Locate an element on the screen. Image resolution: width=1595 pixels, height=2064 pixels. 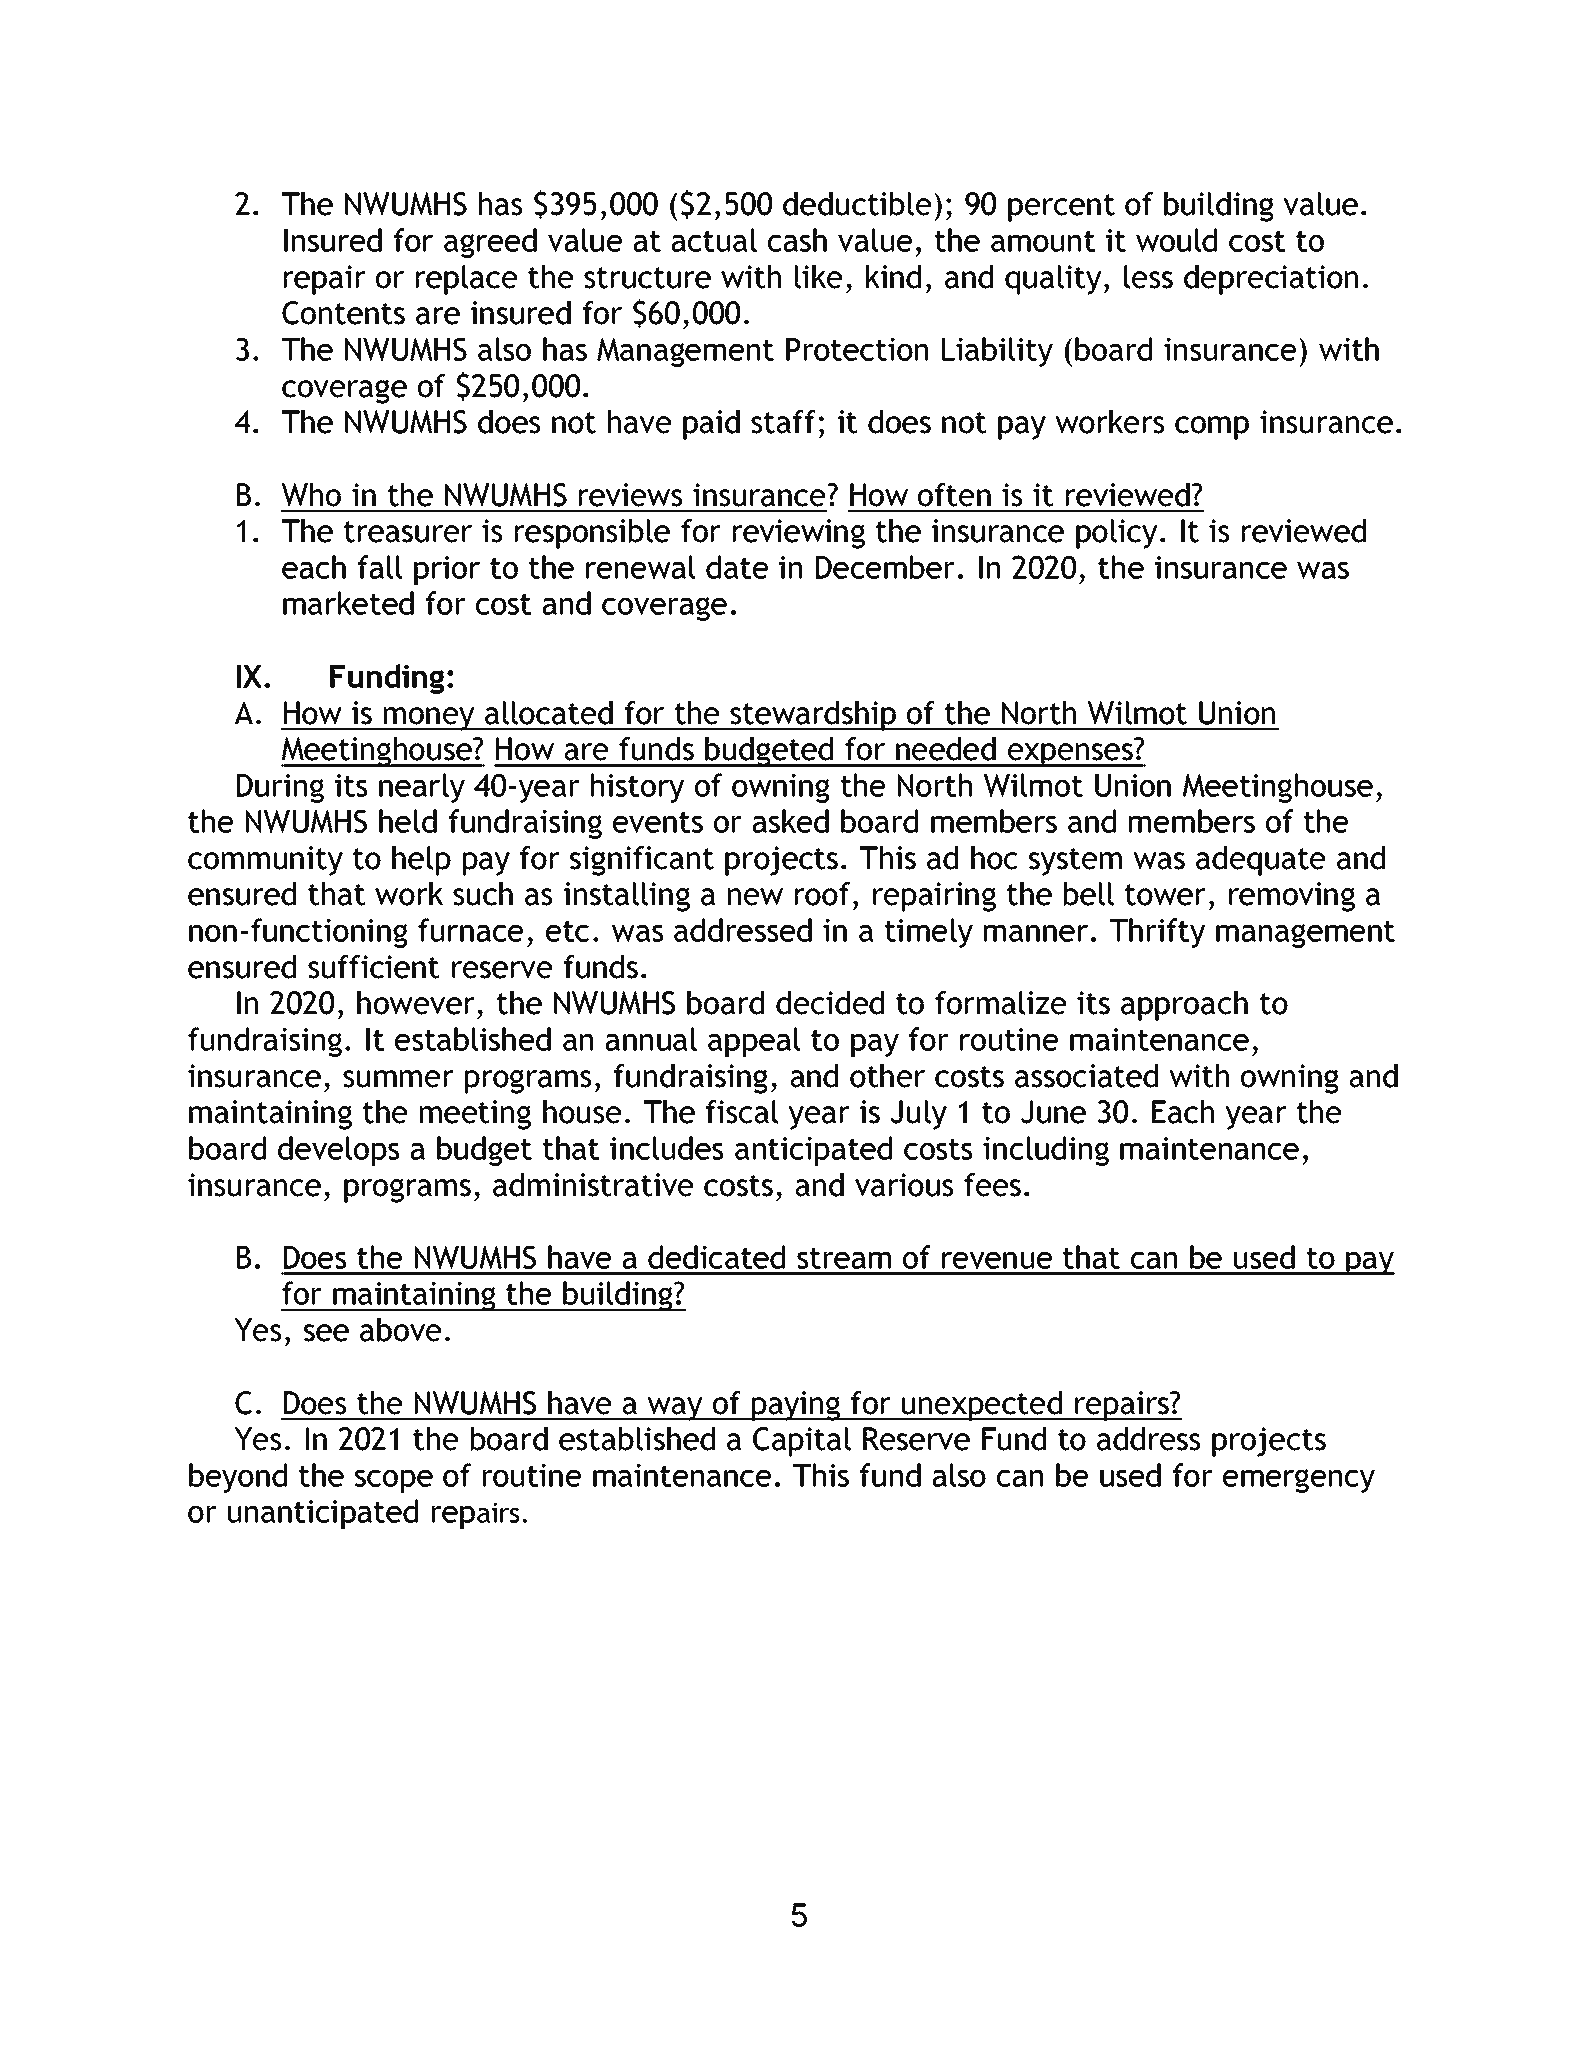
marketed is located at coordinates (348, 603).
